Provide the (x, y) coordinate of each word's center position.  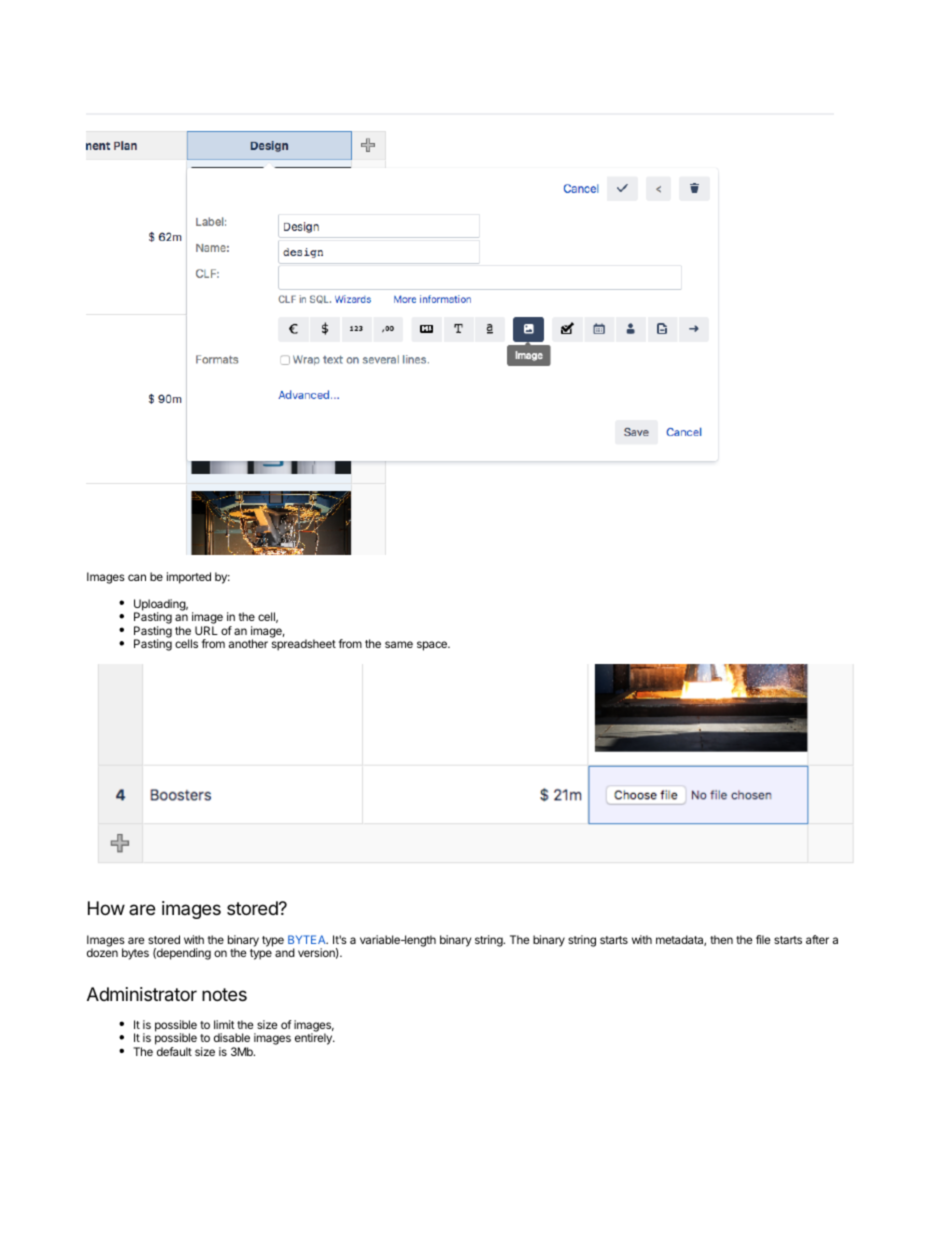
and (285, 952)
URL (206, 630)
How (106, 908)
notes (224, 994)
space (433, 646)
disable (232, 1037)
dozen (102, 952)
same (399, 644)
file (763, 939)
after (817, 939)
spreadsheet (304, 645)
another (248, 643)
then (721, 939)
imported (189, 578)
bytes (135, 954)
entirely (314, 1039)
